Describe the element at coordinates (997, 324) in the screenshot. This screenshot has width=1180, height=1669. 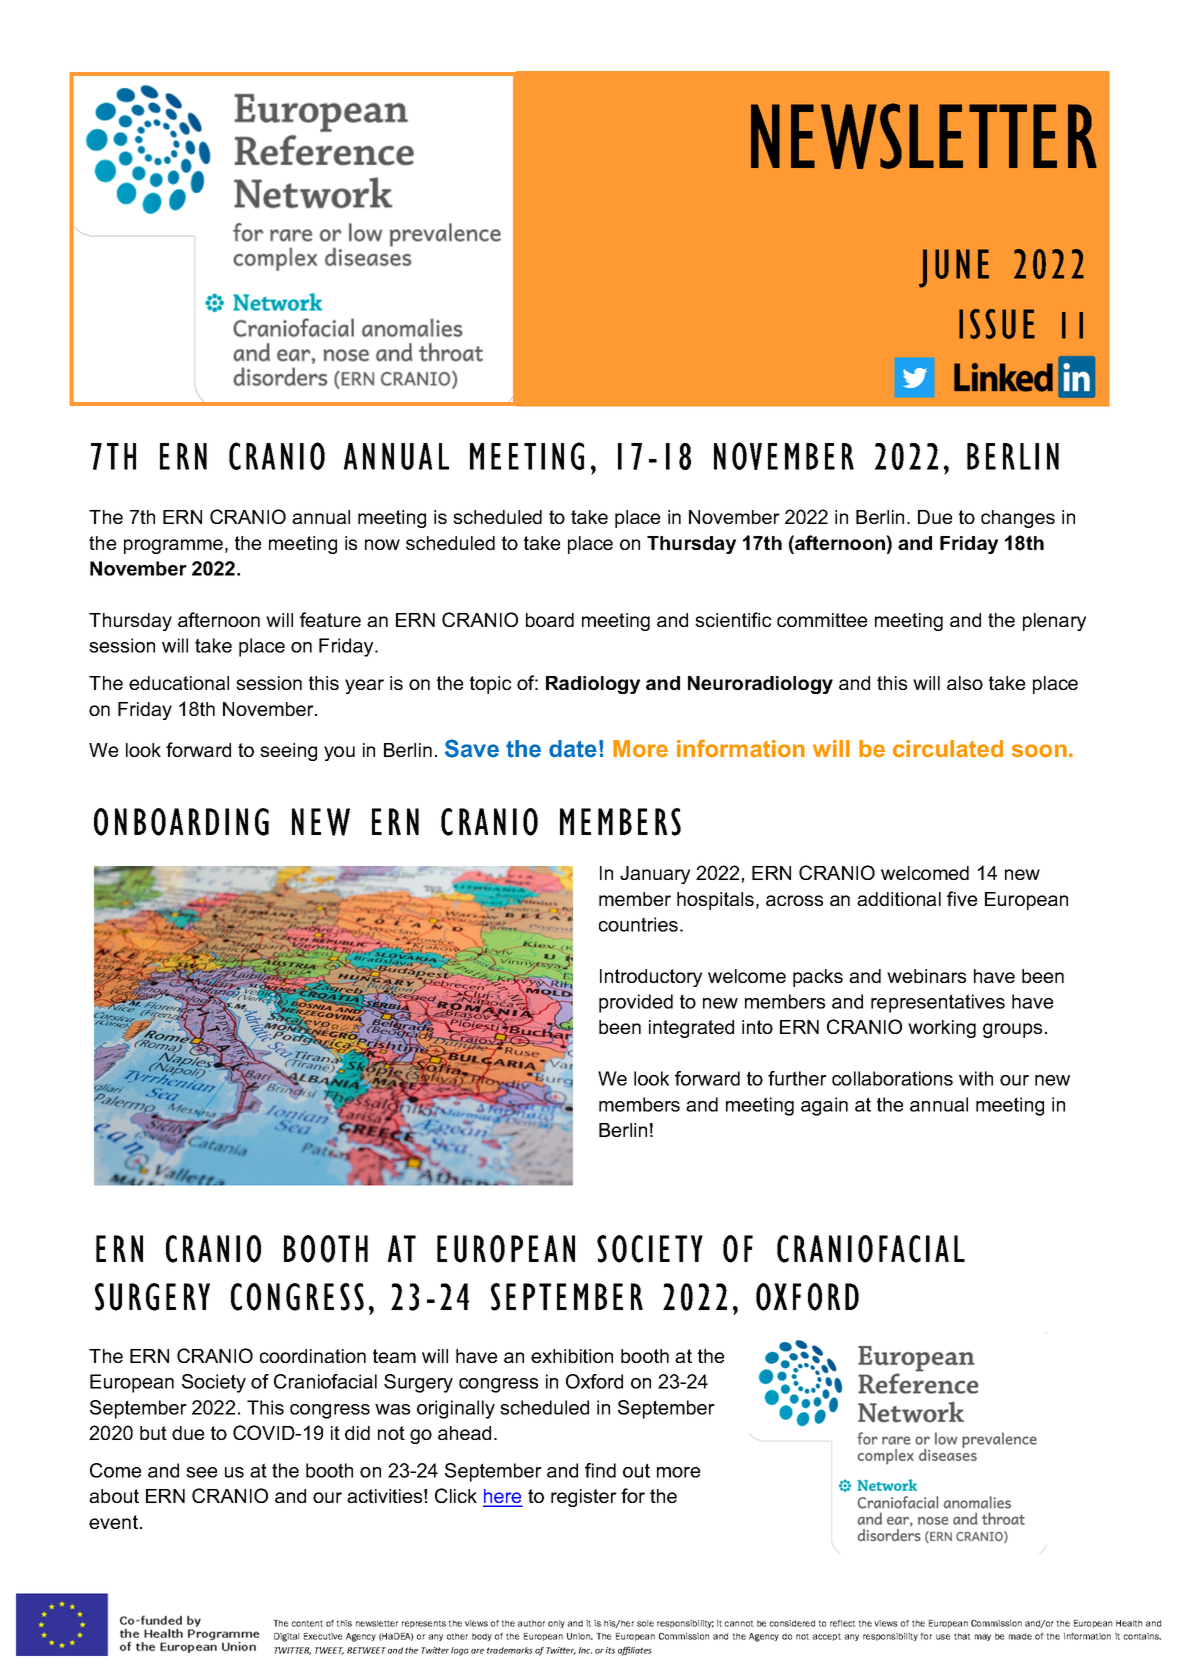
I see `ISSUE` at that location.
